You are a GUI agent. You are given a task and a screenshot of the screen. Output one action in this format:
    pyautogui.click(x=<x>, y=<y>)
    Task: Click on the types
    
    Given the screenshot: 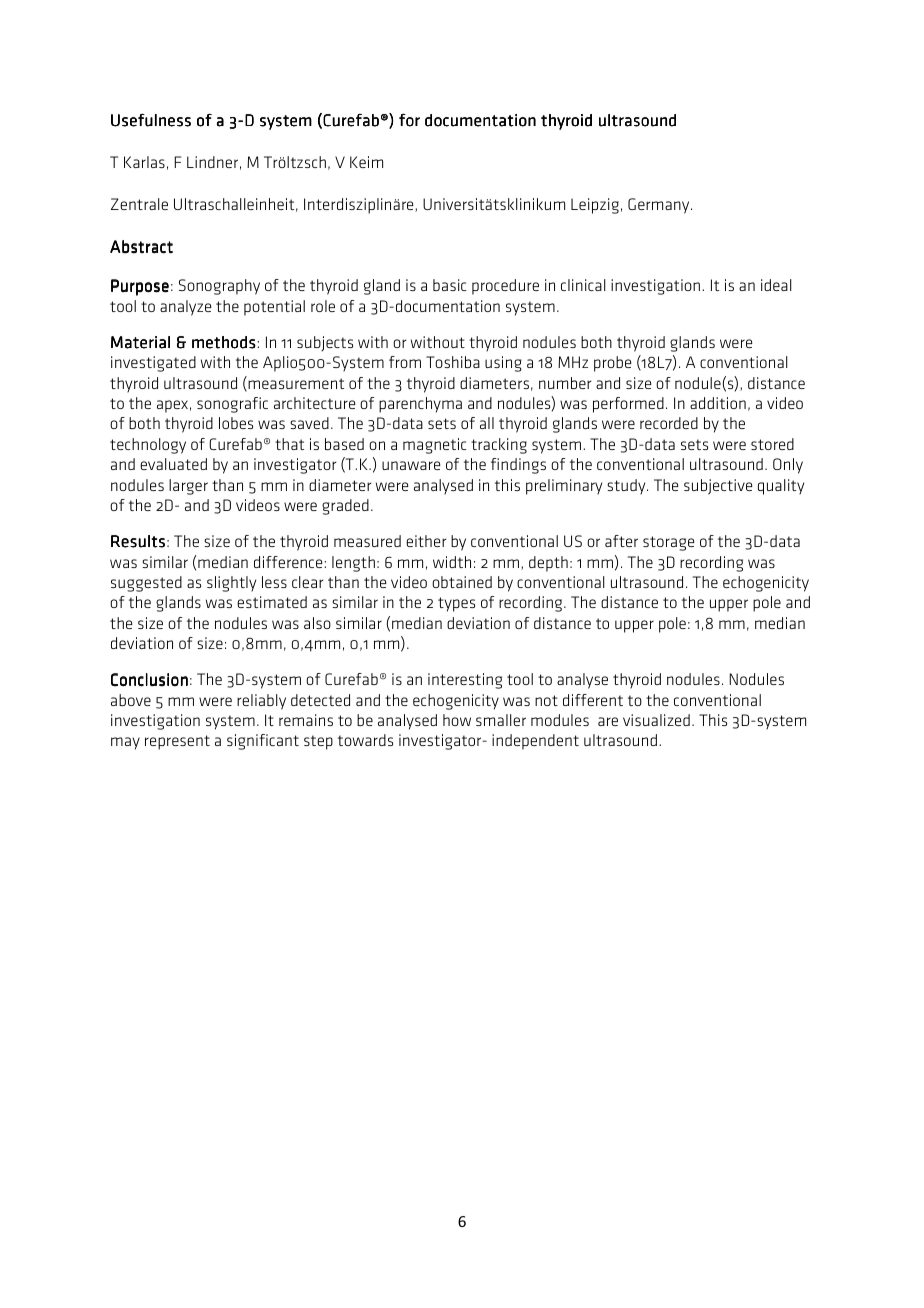 What is the action you would take?
    pyautogui.click(x=456, y=604)
